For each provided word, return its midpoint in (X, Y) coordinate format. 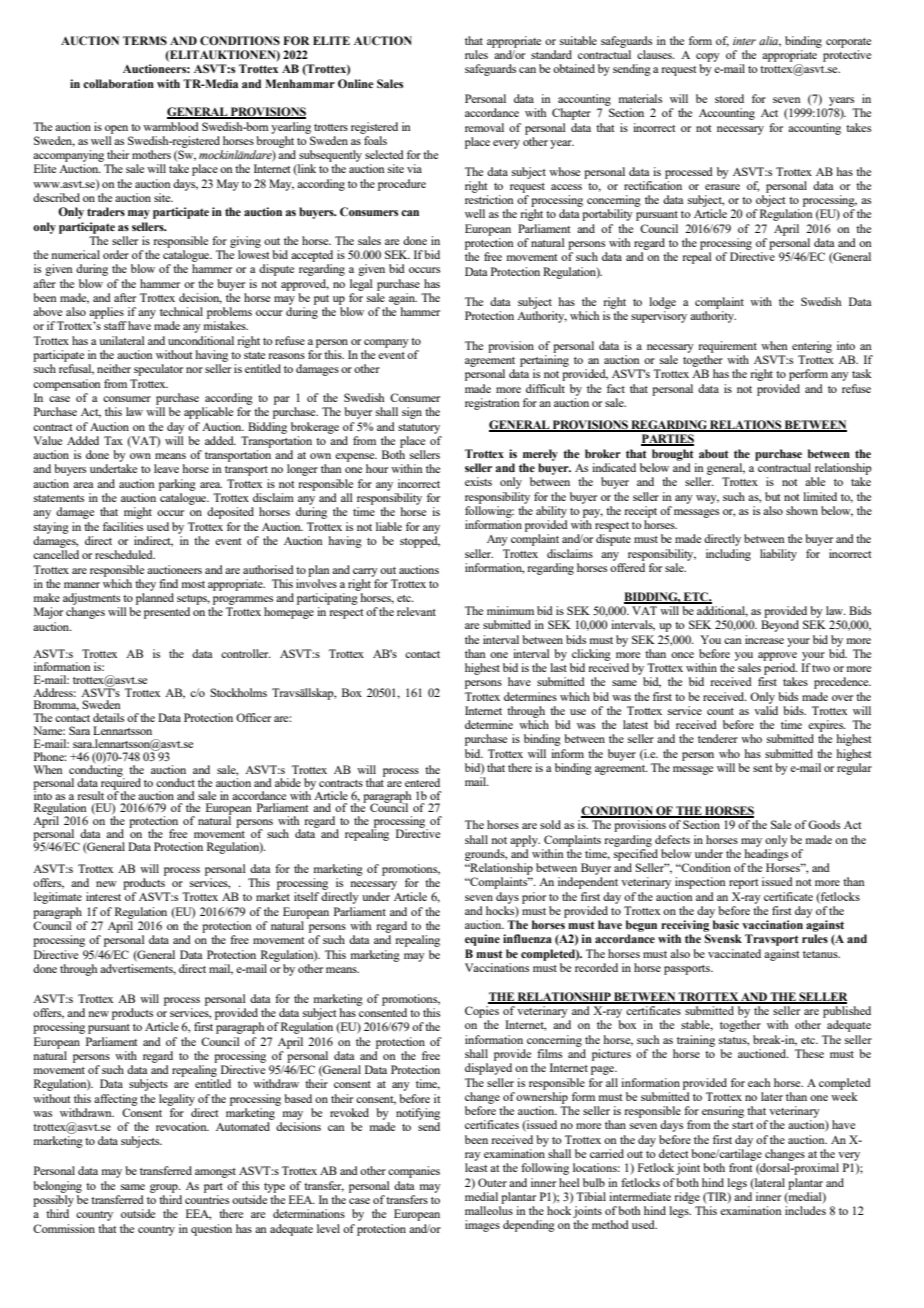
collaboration (118, 83)
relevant (416, 611)
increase (764, 639)
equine (482, 940)
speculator (158, 370)
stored (729, 98)
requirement (727, 347)
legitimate (58, 898)
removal (484, 127)
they (145, 585)
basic (726, 924)
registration (492, 404)
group (165, 1188)
